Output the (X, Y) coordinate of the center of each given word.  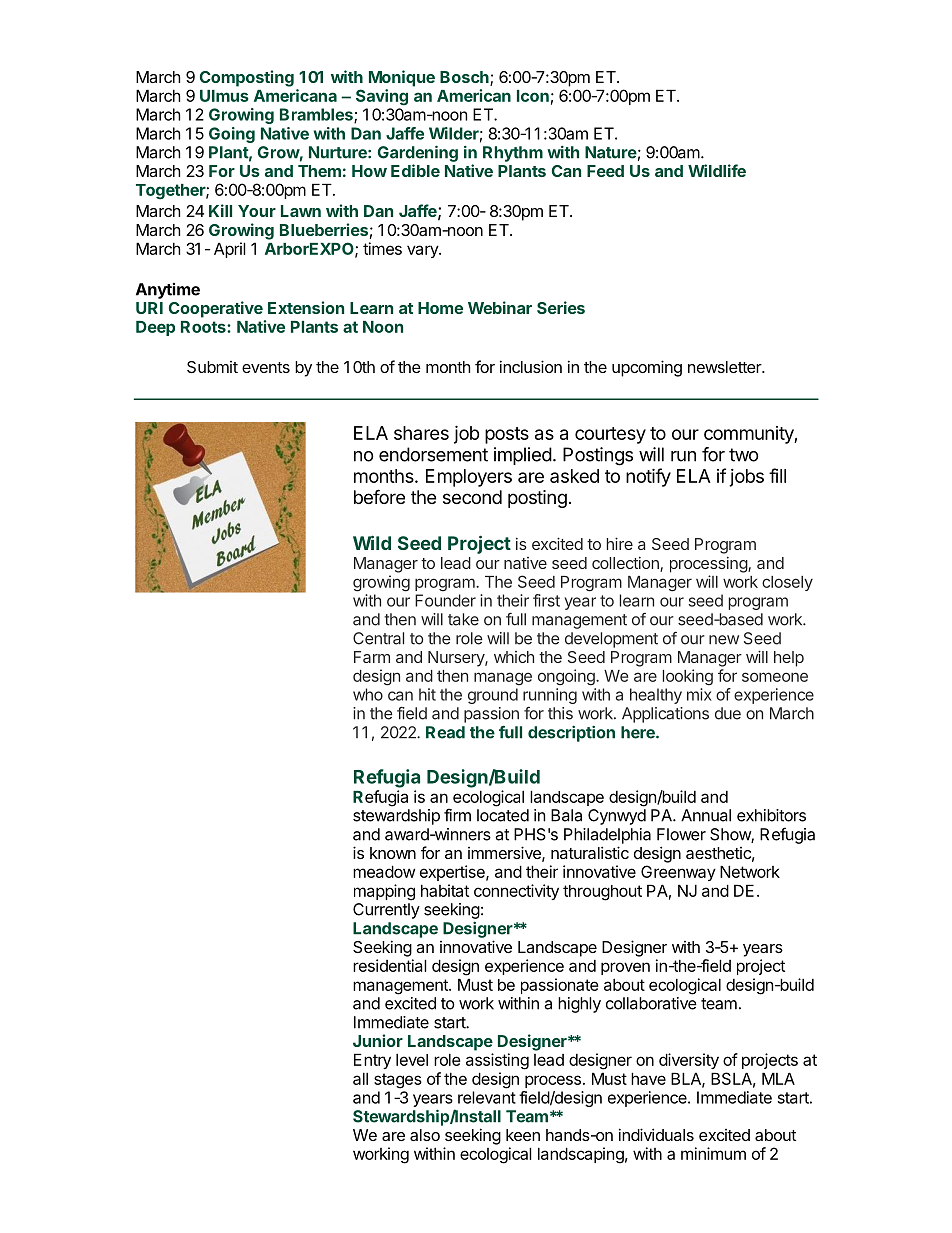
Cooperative (216, 309)
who (368, 694)
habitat (445, 890)
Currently (386, 911)
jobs (746, 478)
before (379, 496)
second (472, 497)
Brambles (317, 115)
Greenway (678, 873)
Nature (611, 152)
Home (440, 308)
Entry (372, 1061)
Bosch (465, 78)
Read (445, 732)
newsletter (726, 367)
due (728, 713)
